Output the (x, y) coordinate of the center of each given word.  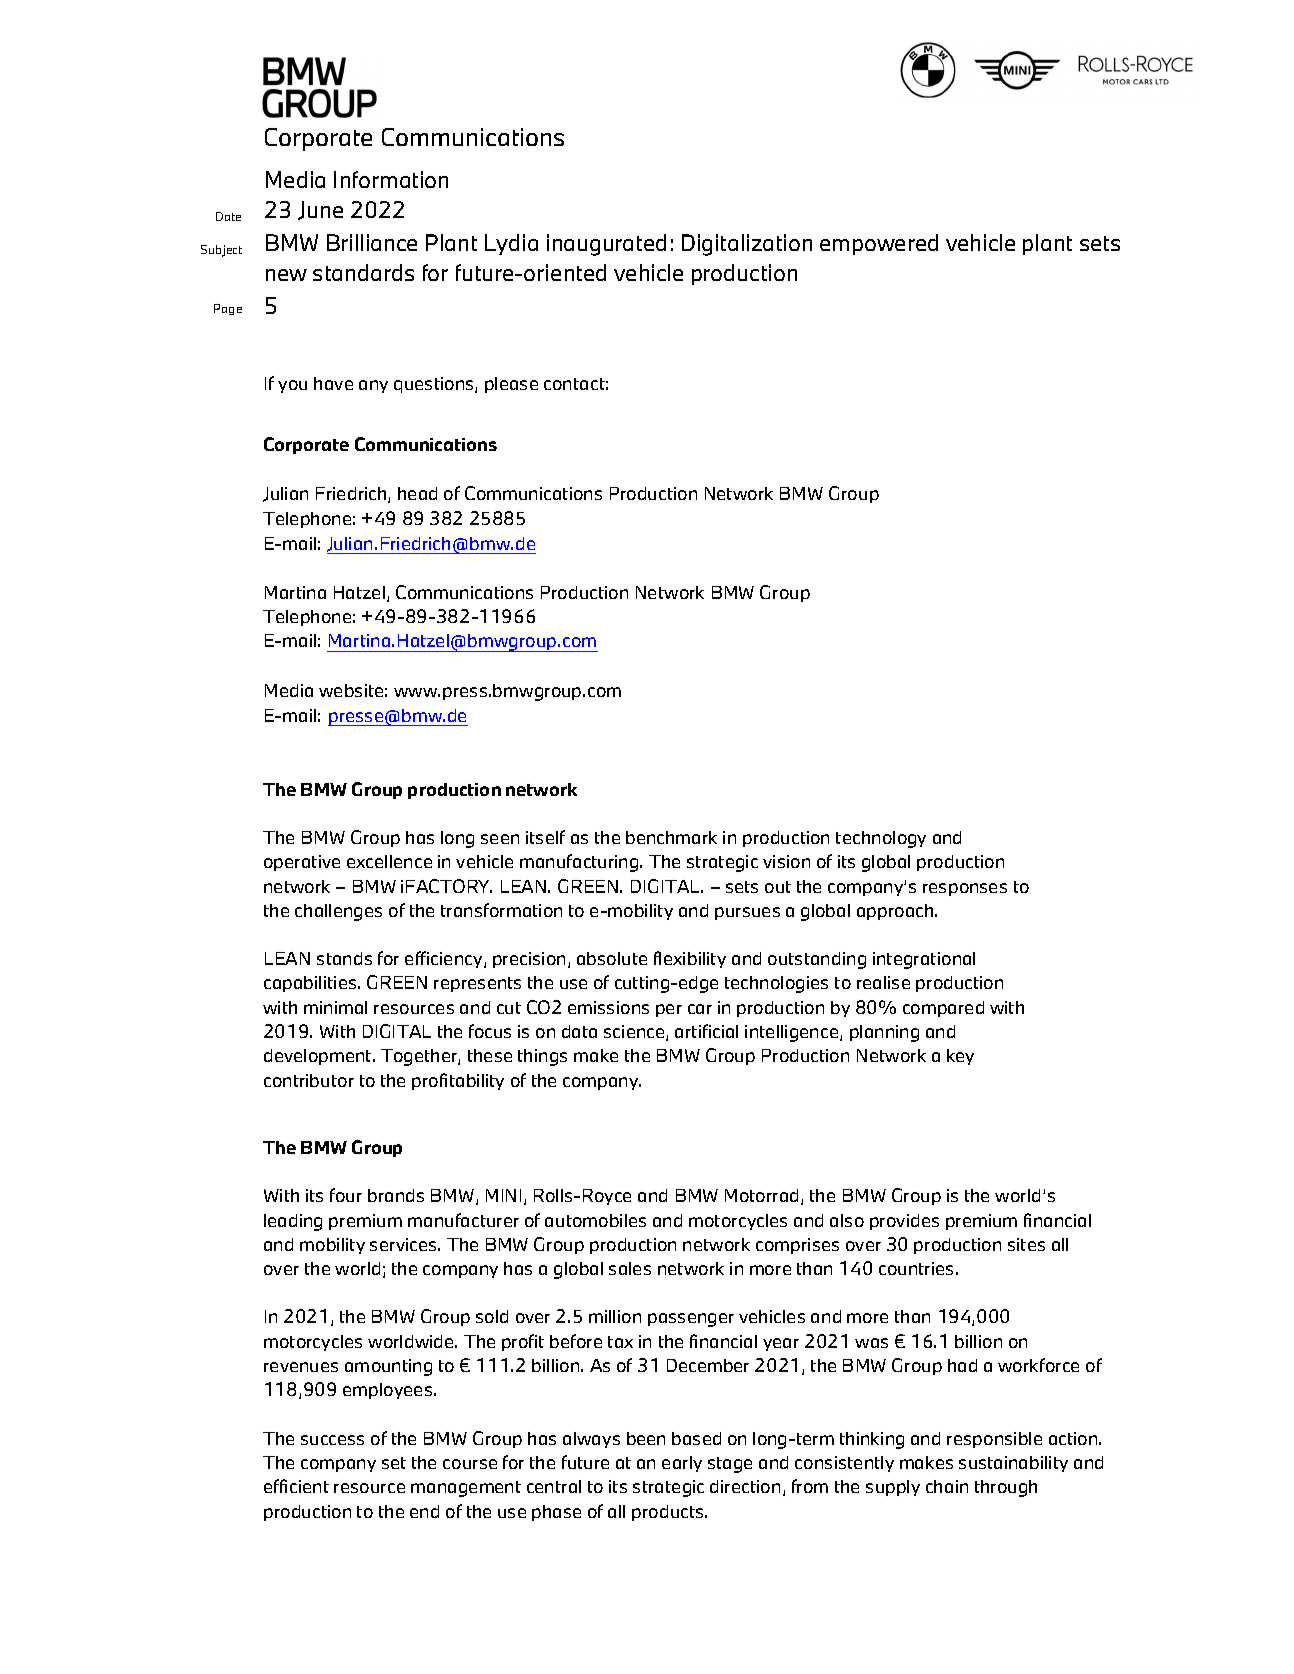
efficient (296, 1486)
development (319, 1057)
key (960, 1057)
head (417, 493)
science (635, 1033)
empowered (879, 244)
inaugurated (606, 245)
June (320, 210)
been (646, 1438)
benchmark (671, 837)
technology (881, 839)
